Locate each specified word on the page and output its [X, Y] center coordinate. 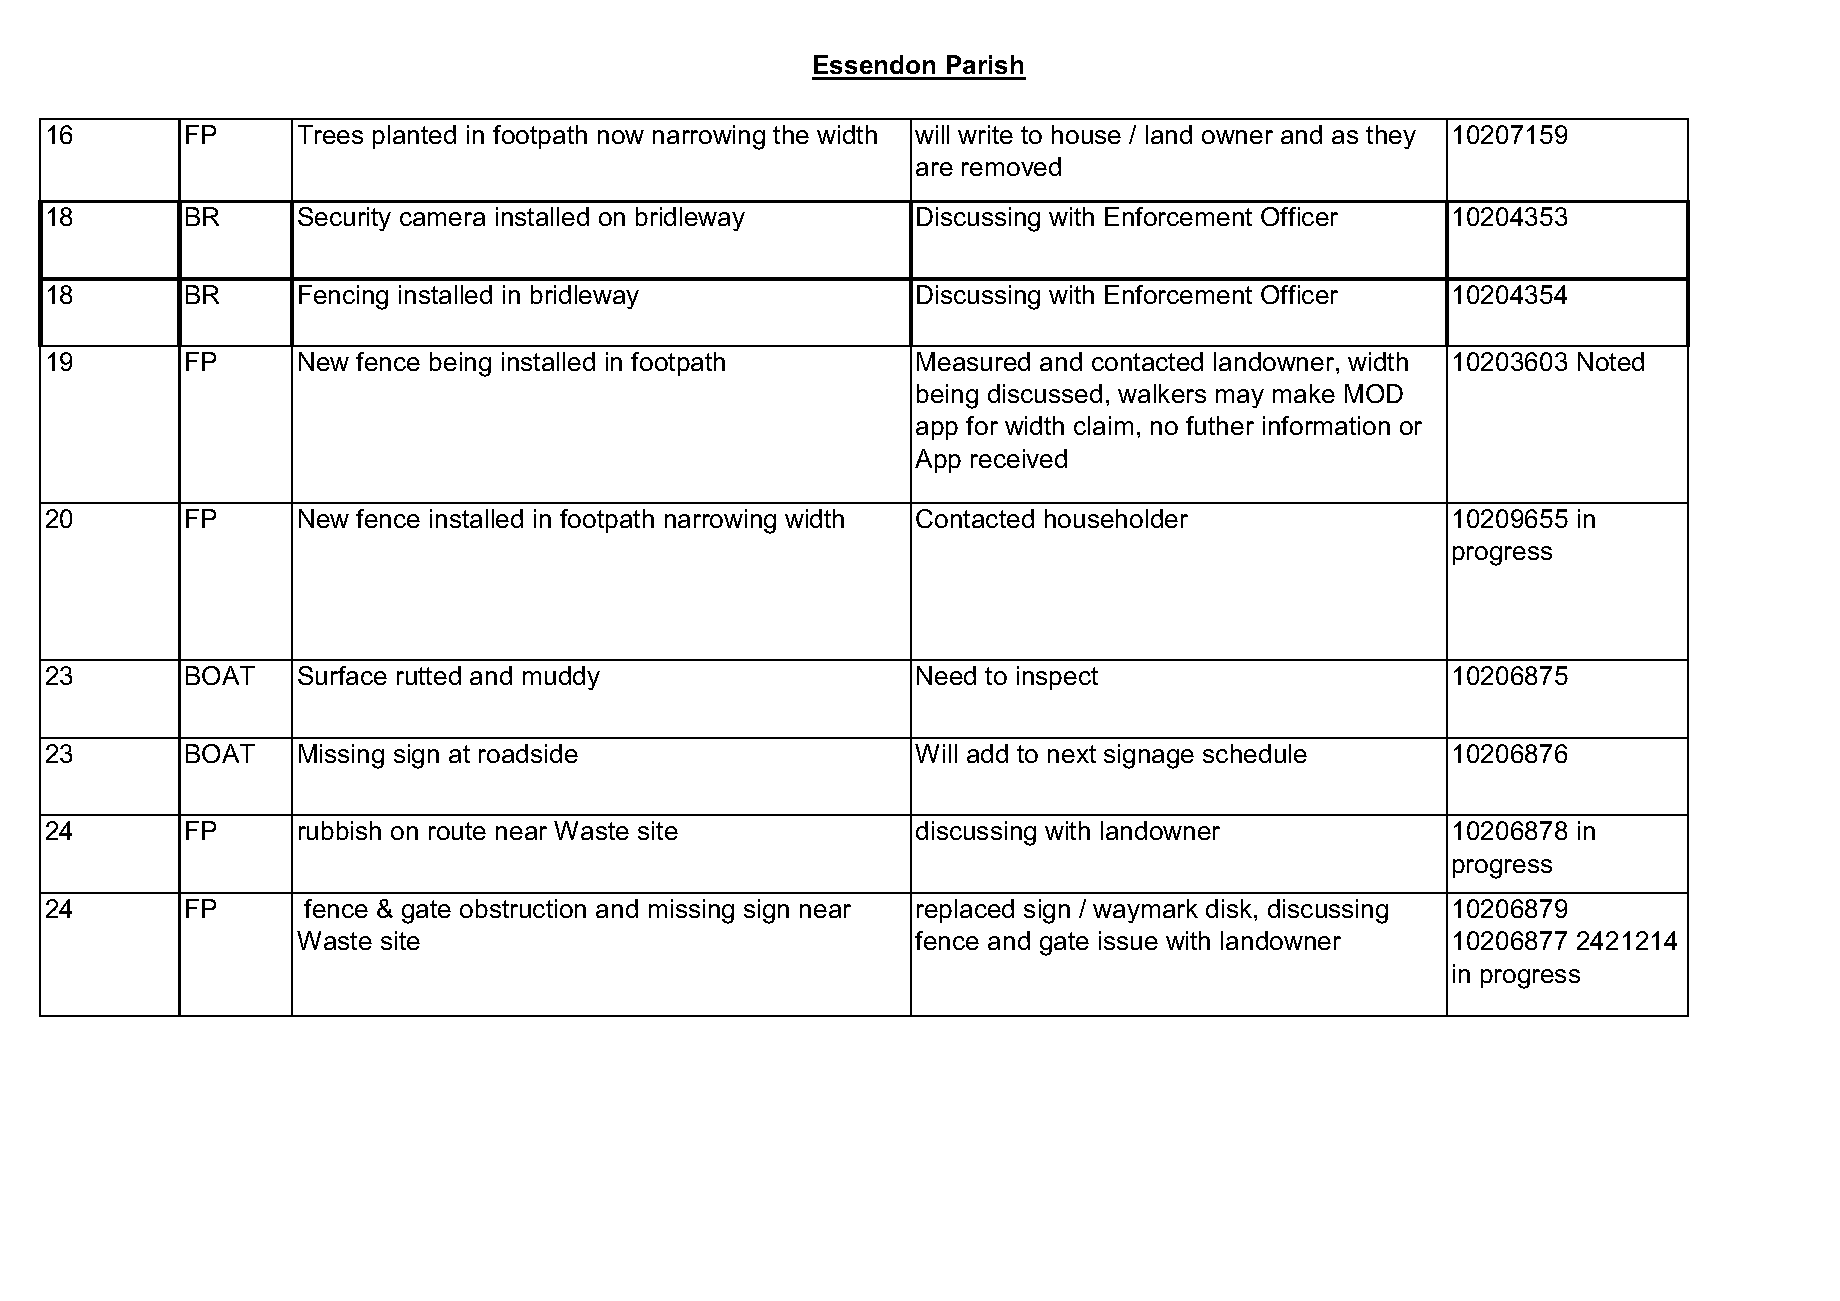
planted [414, 137]
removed [1011, 166]
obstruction [523, 908]
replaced [965, 911]
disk [1230, 908]
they [1391, 137]
